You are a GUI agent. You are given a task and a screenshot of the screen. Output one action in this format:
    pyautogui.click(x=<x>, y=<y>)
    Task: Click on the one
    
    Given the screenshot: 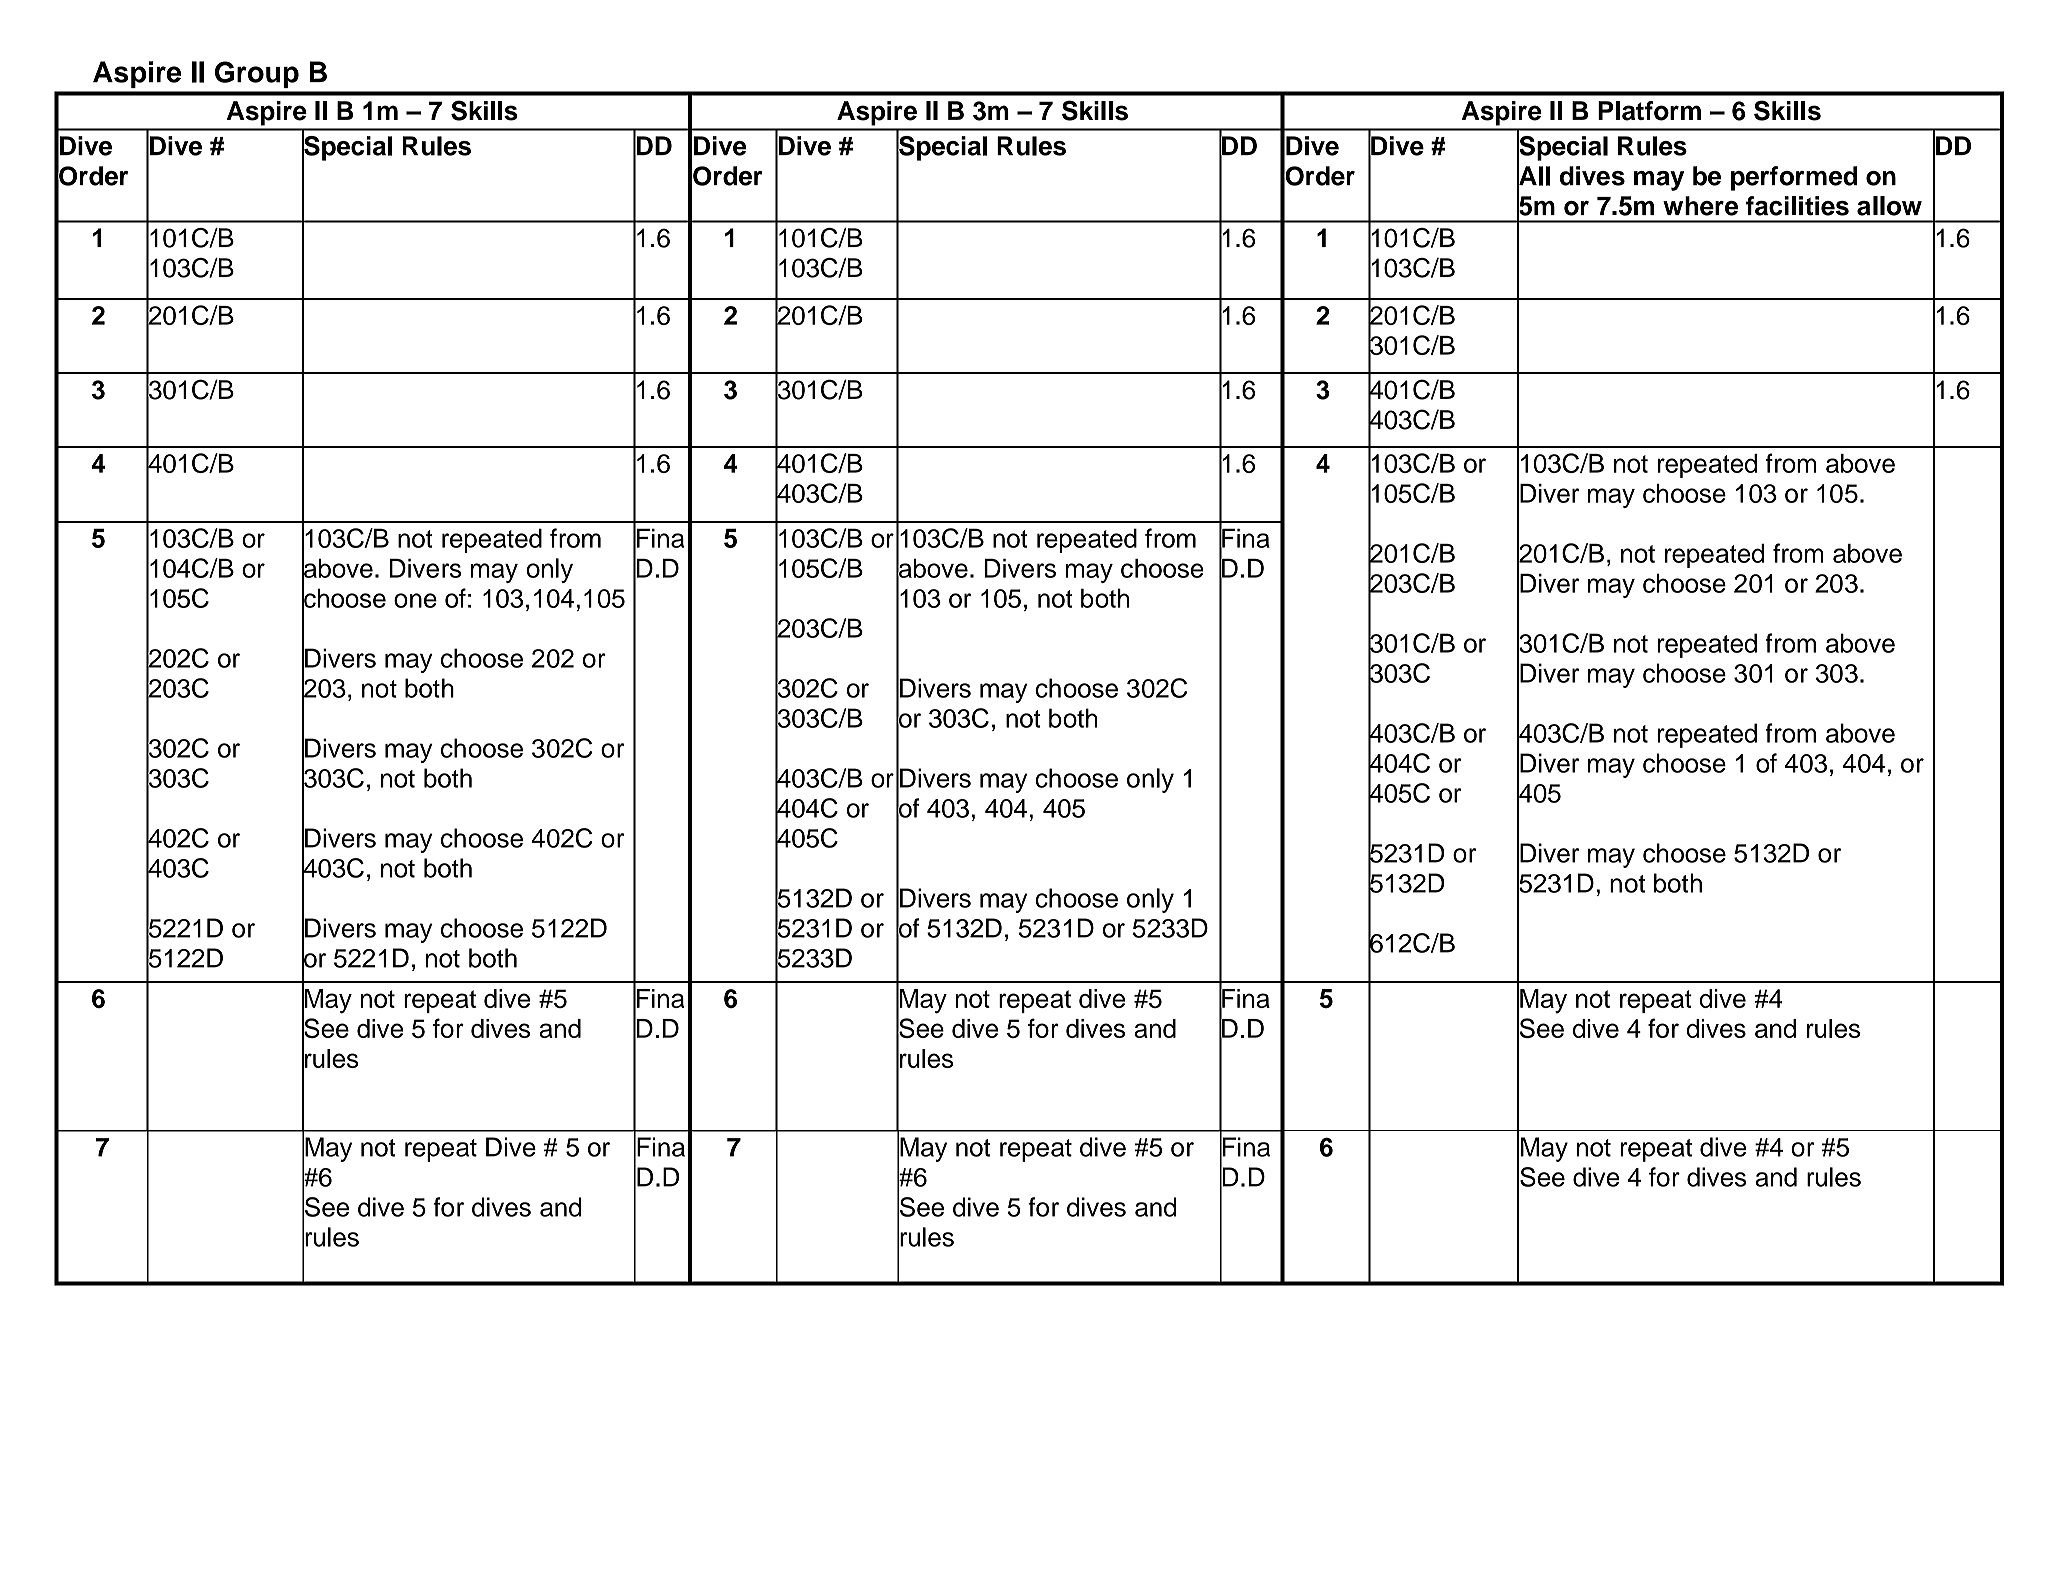 What is the action you would take?
    pyautogui.click(x=415, y=600)
